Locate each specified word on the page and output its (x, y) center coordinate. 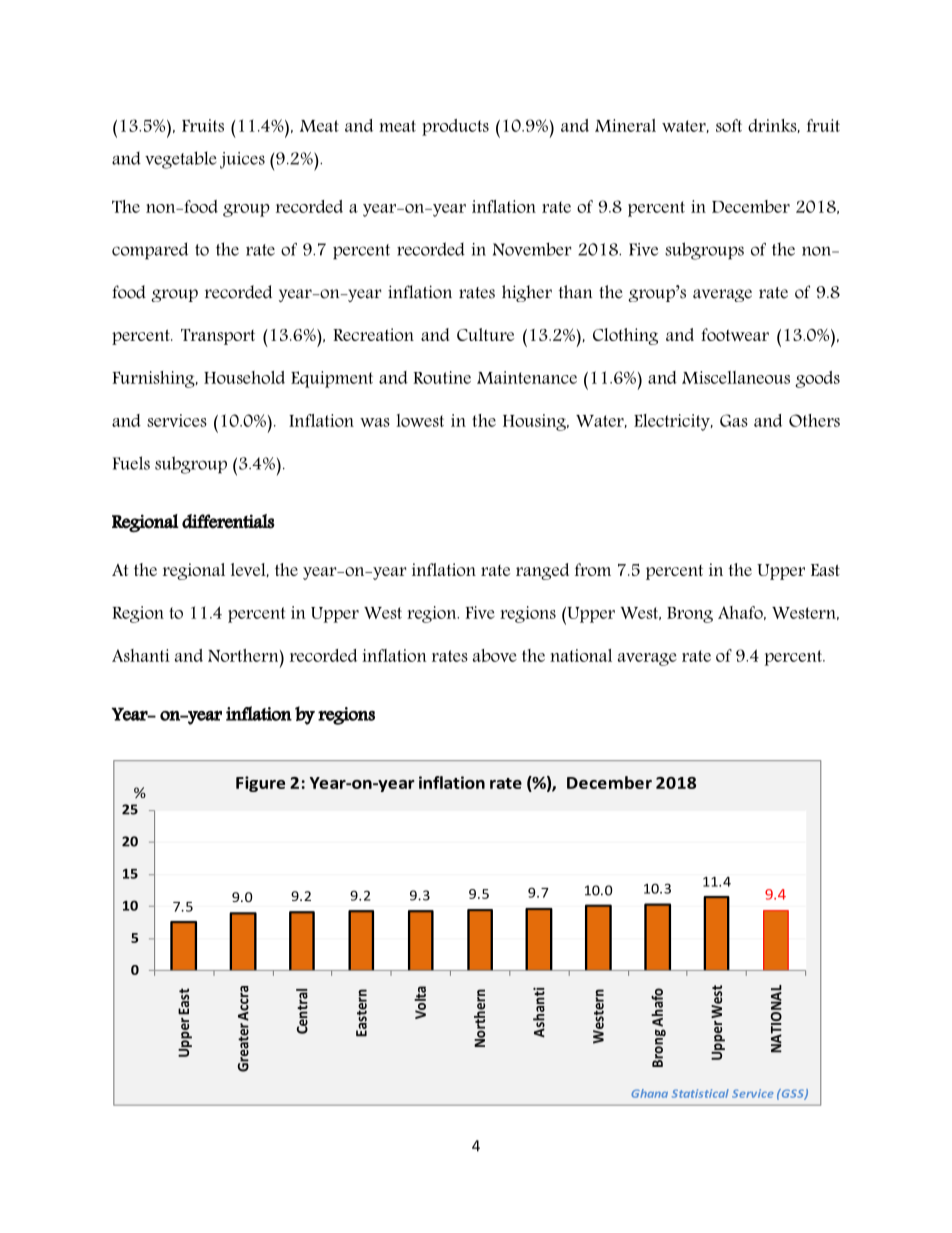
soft (729, 125)
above (495, 655)
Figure (260, 784)
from (593, 569)
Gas (734, 420)
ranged (542, 571)
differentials (228, 521)
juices (242, 160)
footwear (735, 334)
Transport (218, 337)
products (455, 127)
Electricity (673, 422)
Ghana (649, 1093)
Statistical (700, 1093)
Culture (485, 334)
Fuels (131, 463)
